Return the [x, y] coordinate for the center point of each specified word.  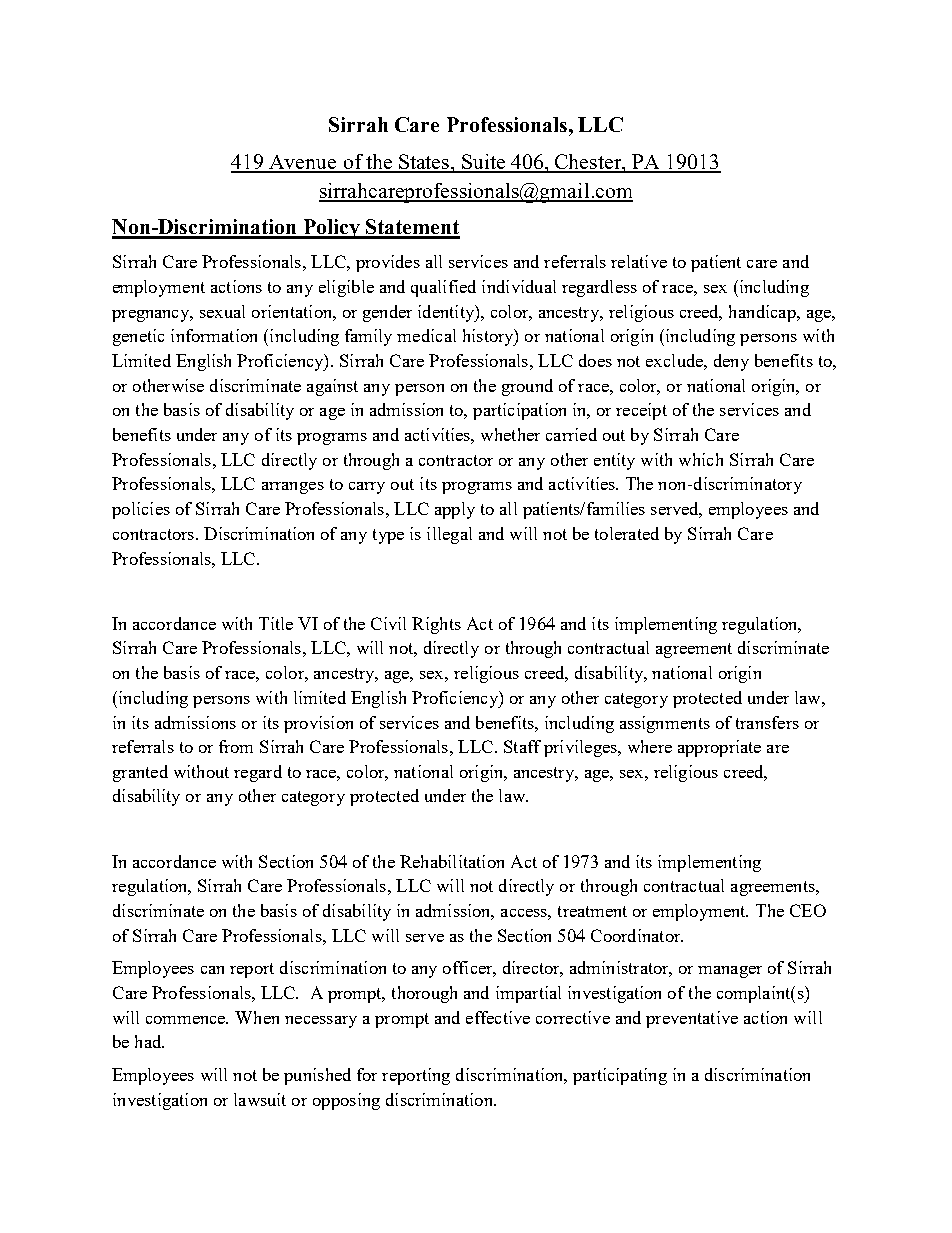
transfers [767, 722]
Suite [484, 163]
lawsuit [260, 1099]
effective [498, 1017]
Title [276, 623]
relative [639, 261]
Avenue [303, 163]
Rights [436, 625]
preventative [692, 1019]
